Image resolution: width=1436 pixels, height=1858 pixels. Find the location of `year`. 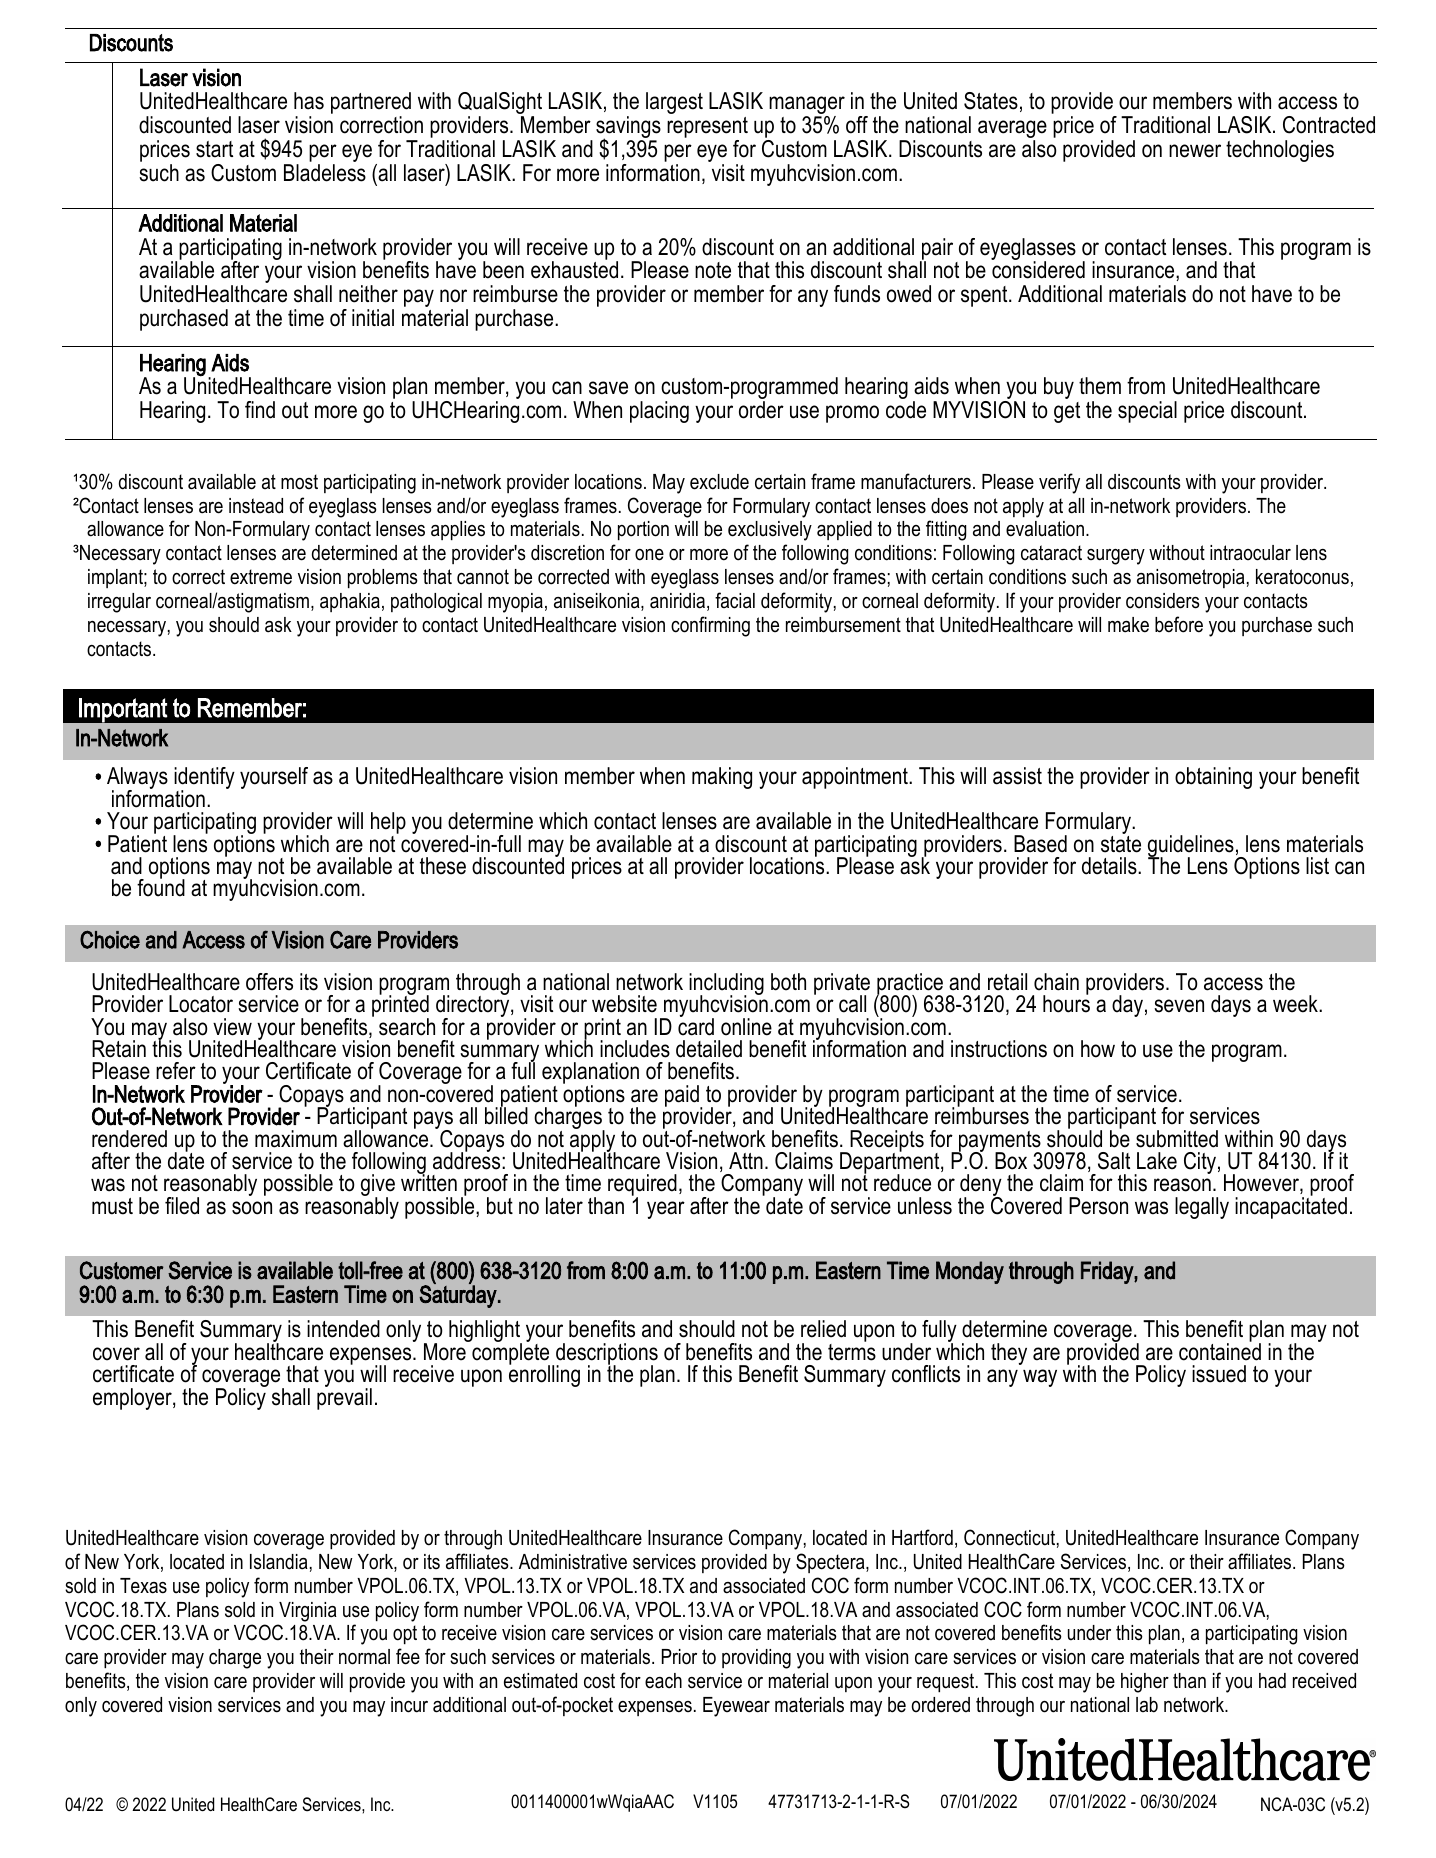

year is located at coordinates (666, 1210).
